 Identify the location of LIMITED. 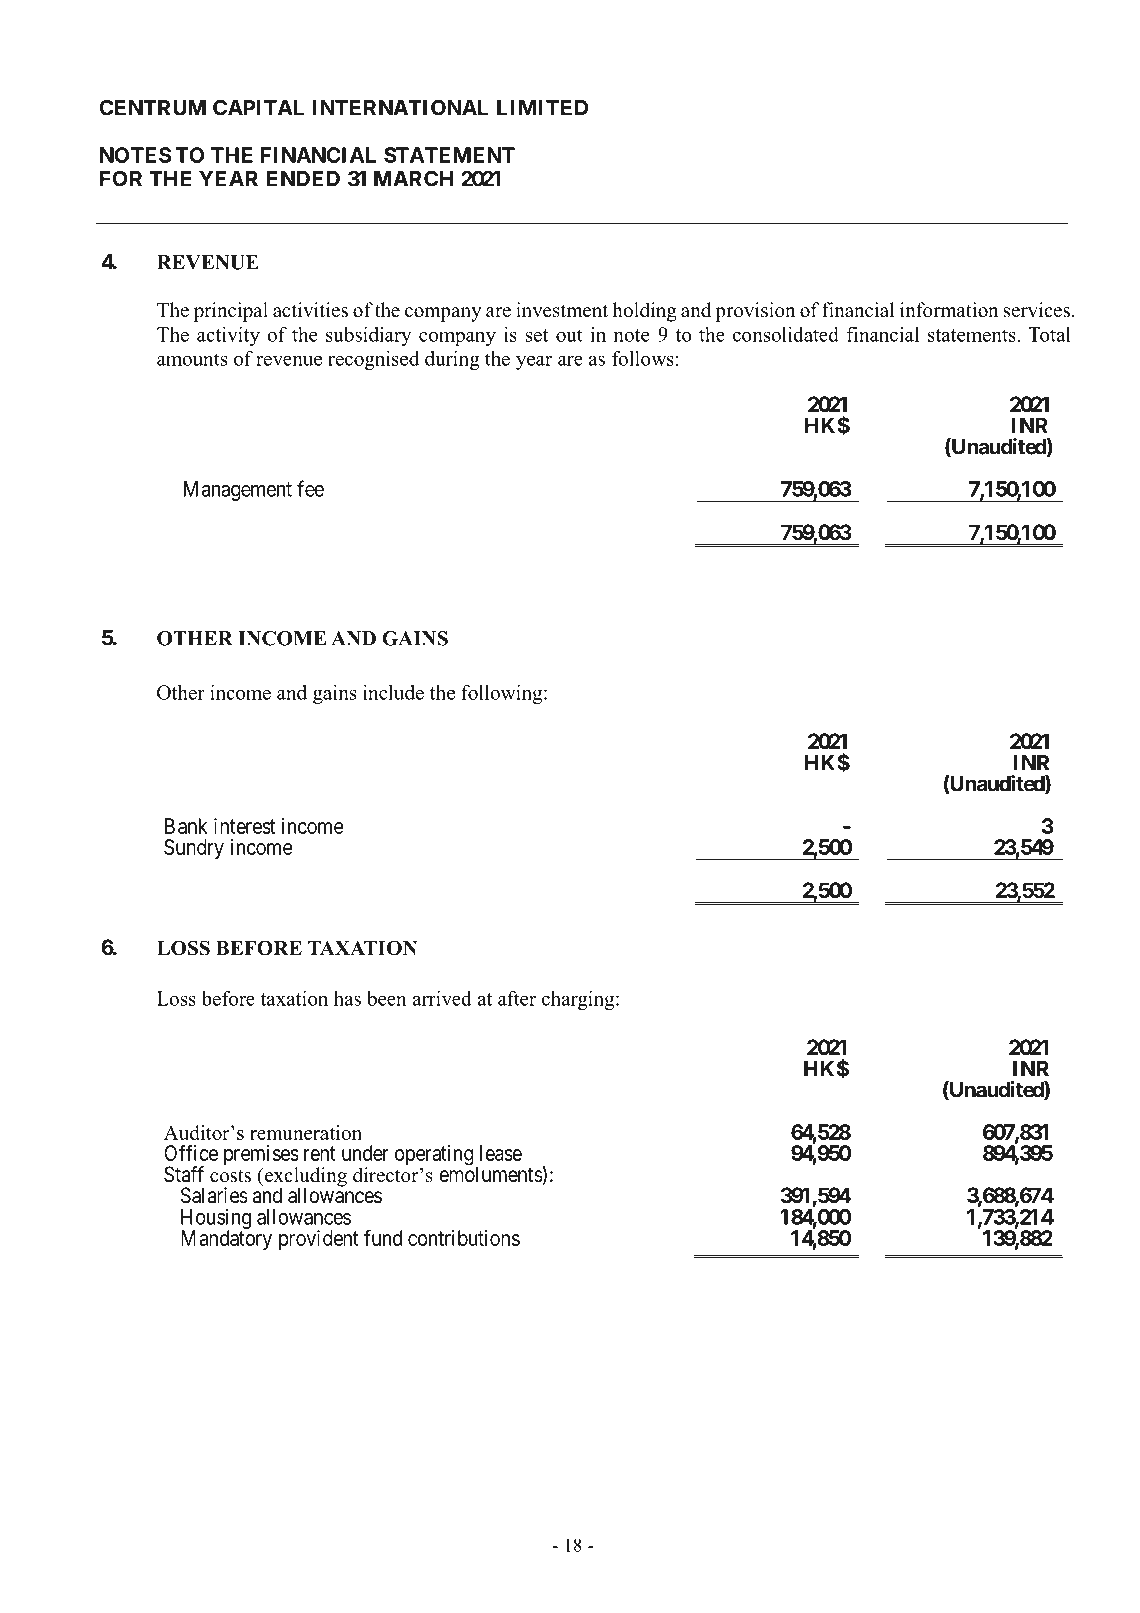
(542, 108).
